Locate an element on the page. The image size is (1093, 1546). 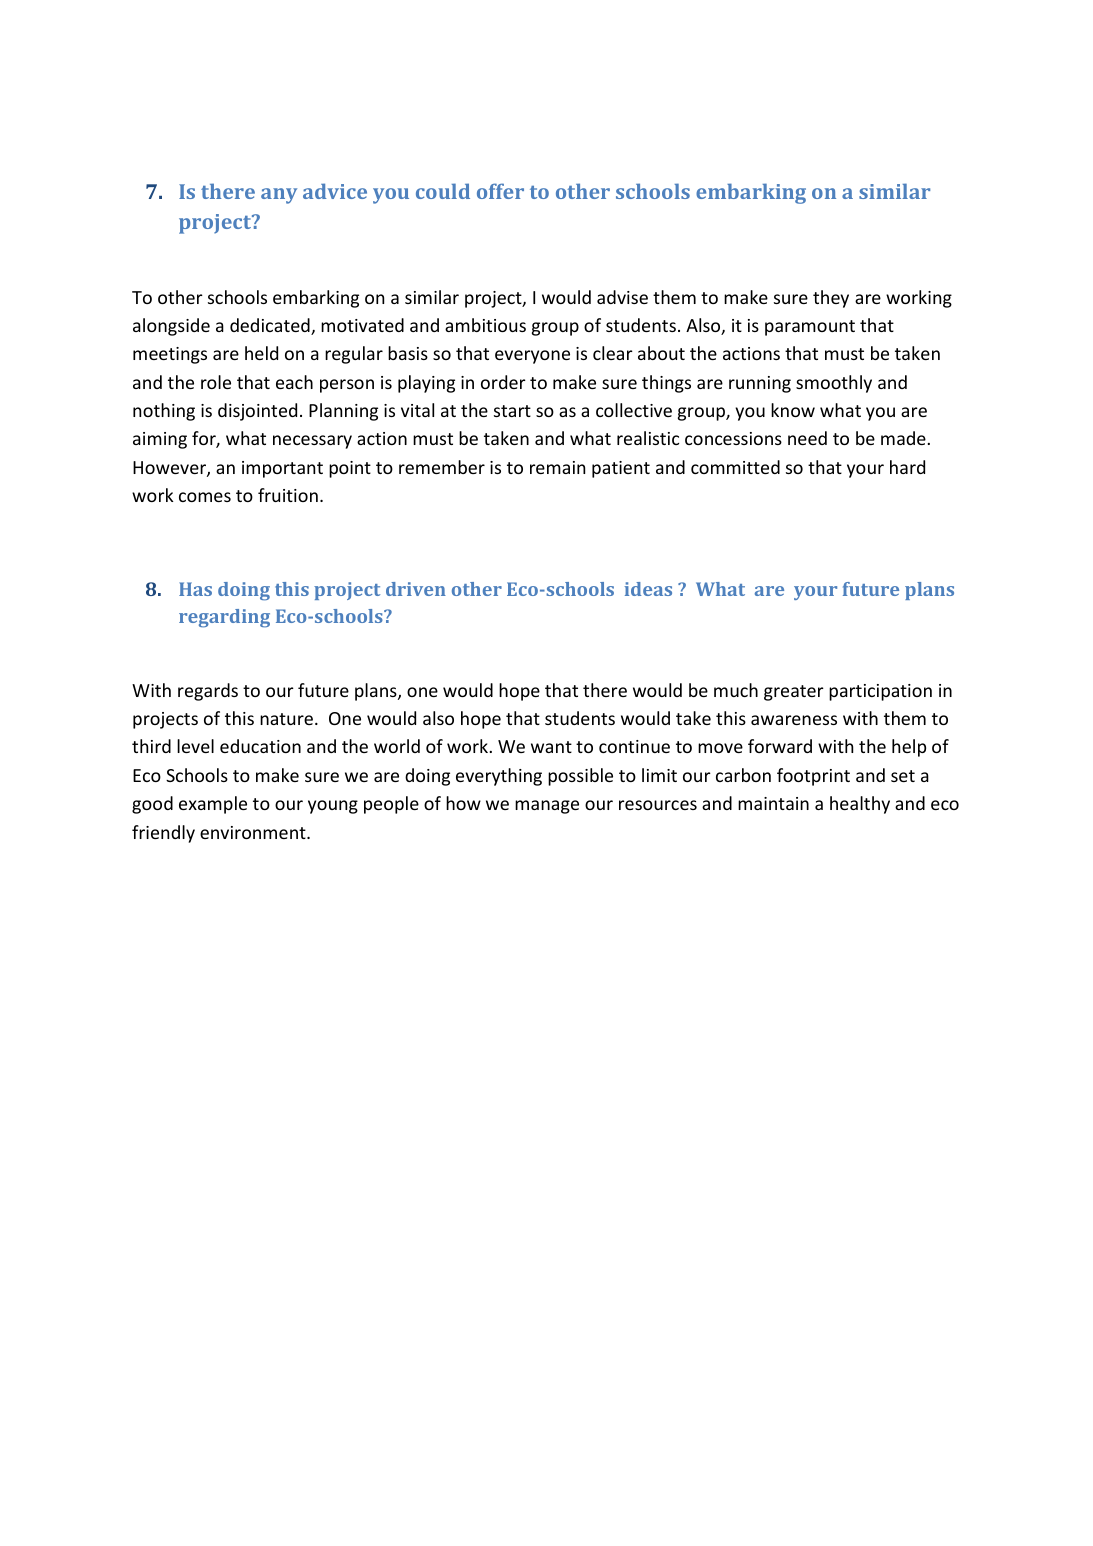
offer is located at coordinates (500, 191).
